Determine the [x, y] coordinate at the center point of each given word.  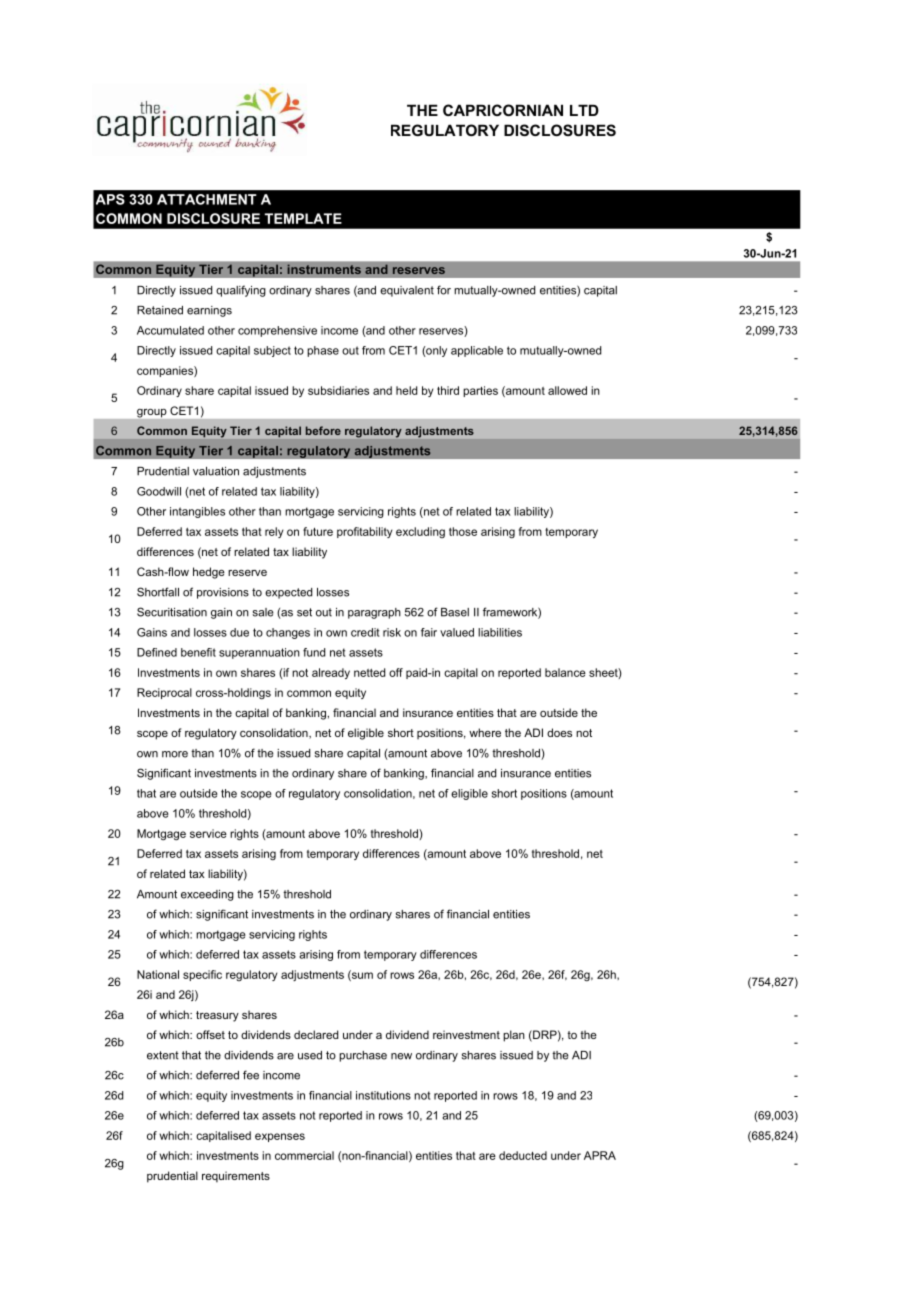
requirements [236, 1177]
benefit [198, 652]
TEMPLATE [303, 218]
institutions [383, 1095]
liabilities [500, 632]
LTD [584, 110]
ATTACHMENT [207, 199]
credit [365, 632]
